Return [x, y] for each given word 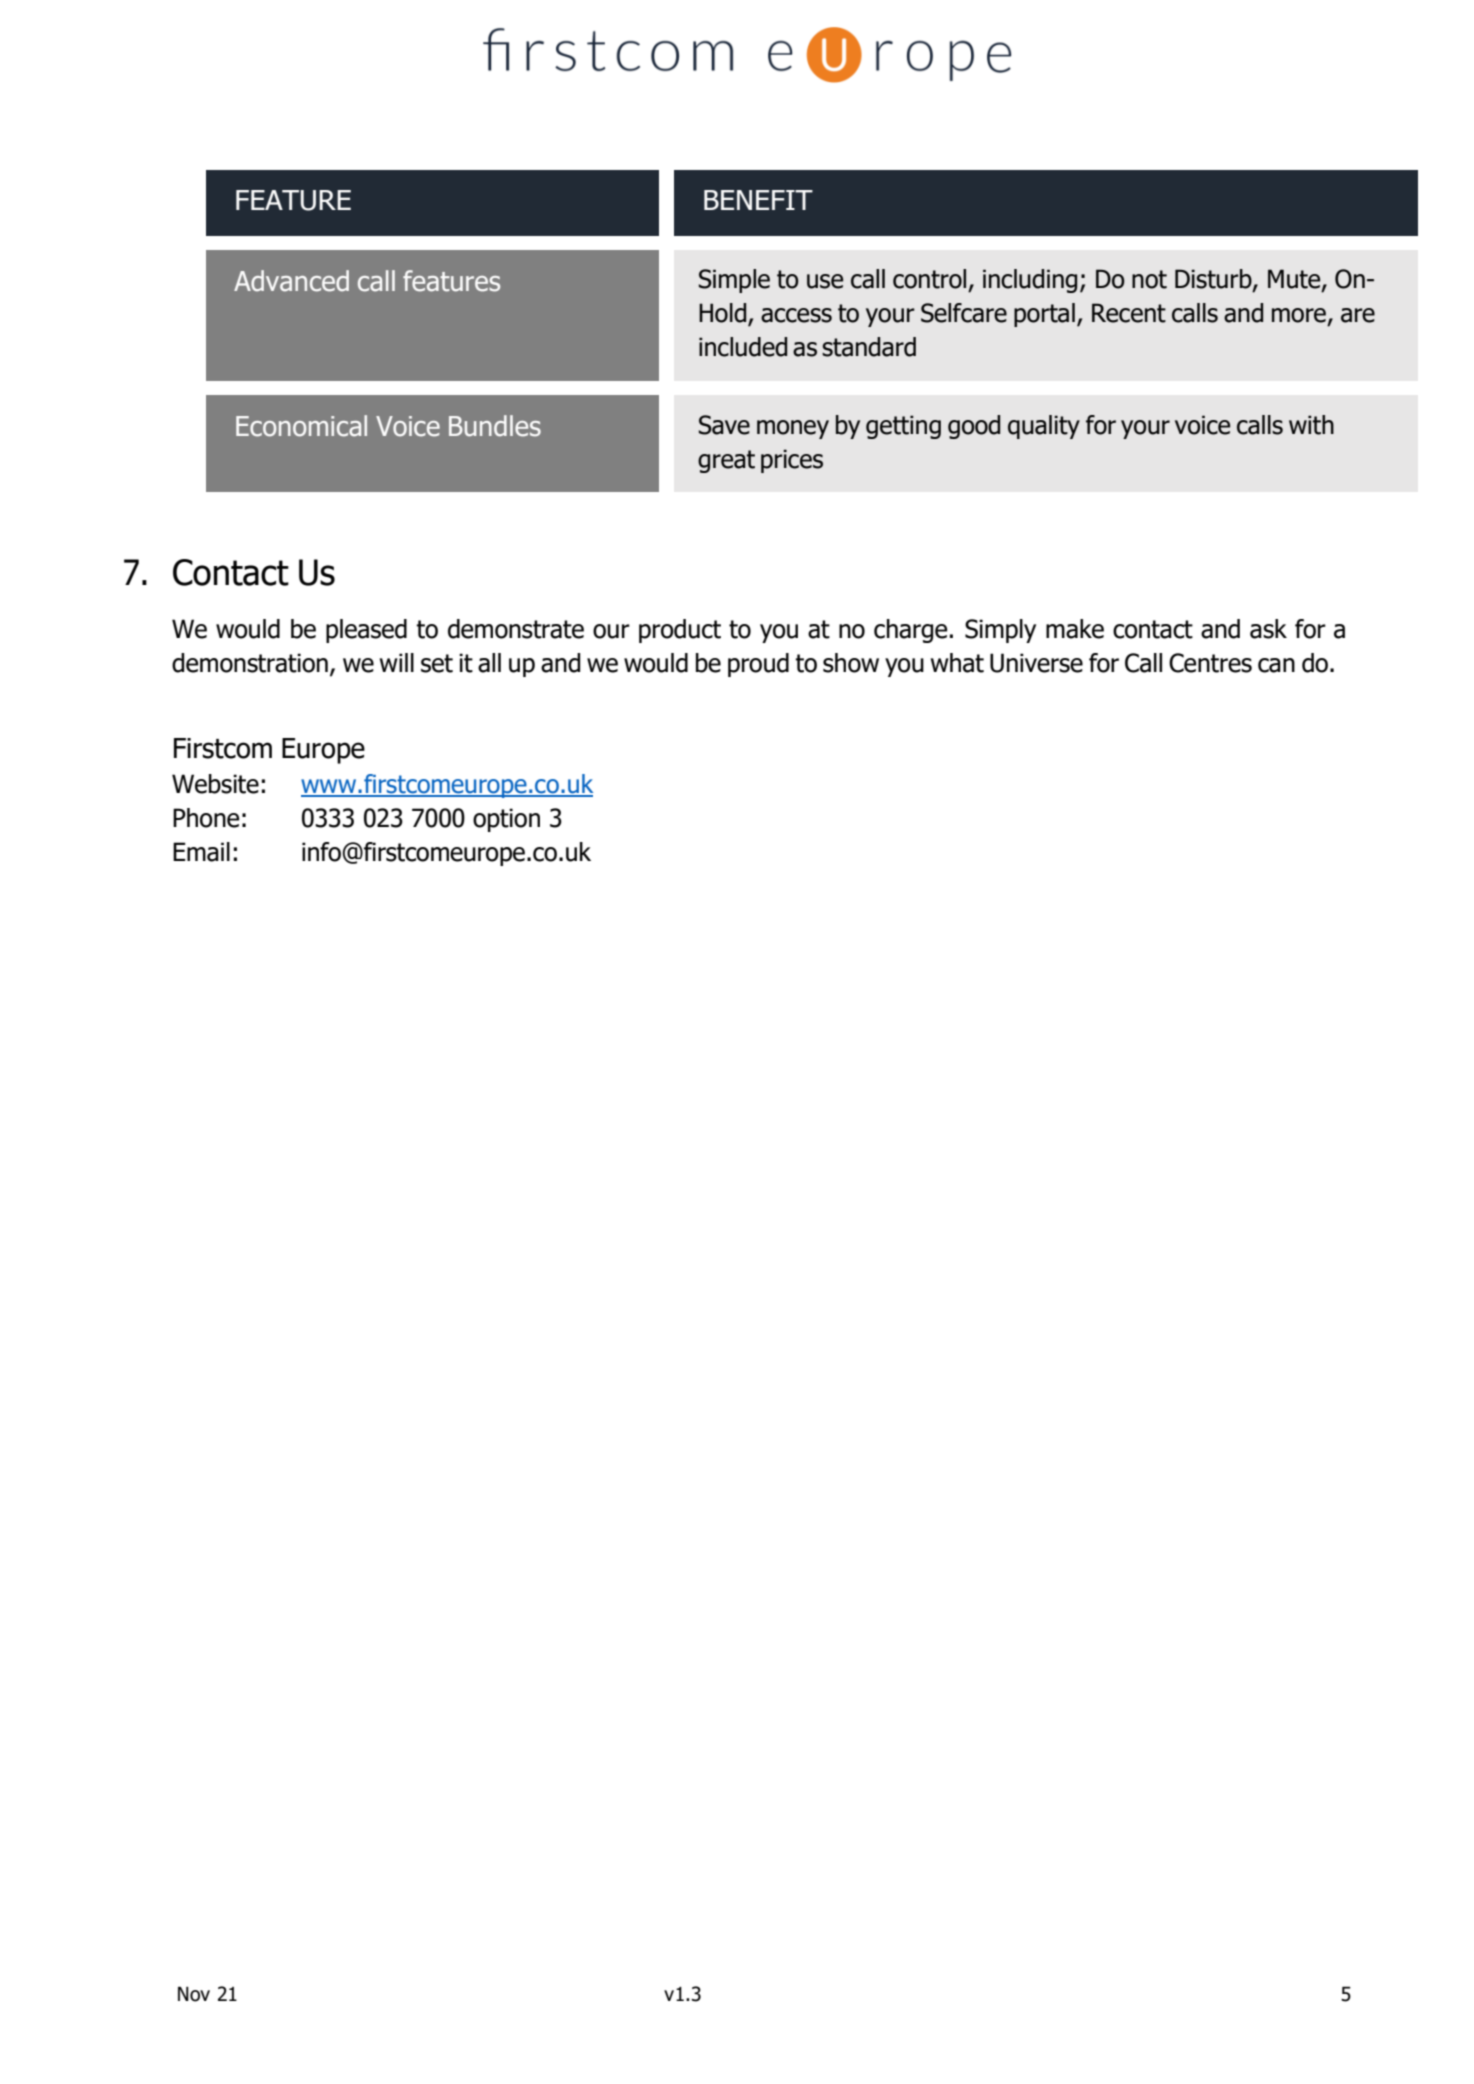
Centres [1210, 663]
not [1149, 279]
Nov [194, 1994]
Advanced [291, 281]
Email [201, 852]
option [506, 820]
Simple [734, 281]
